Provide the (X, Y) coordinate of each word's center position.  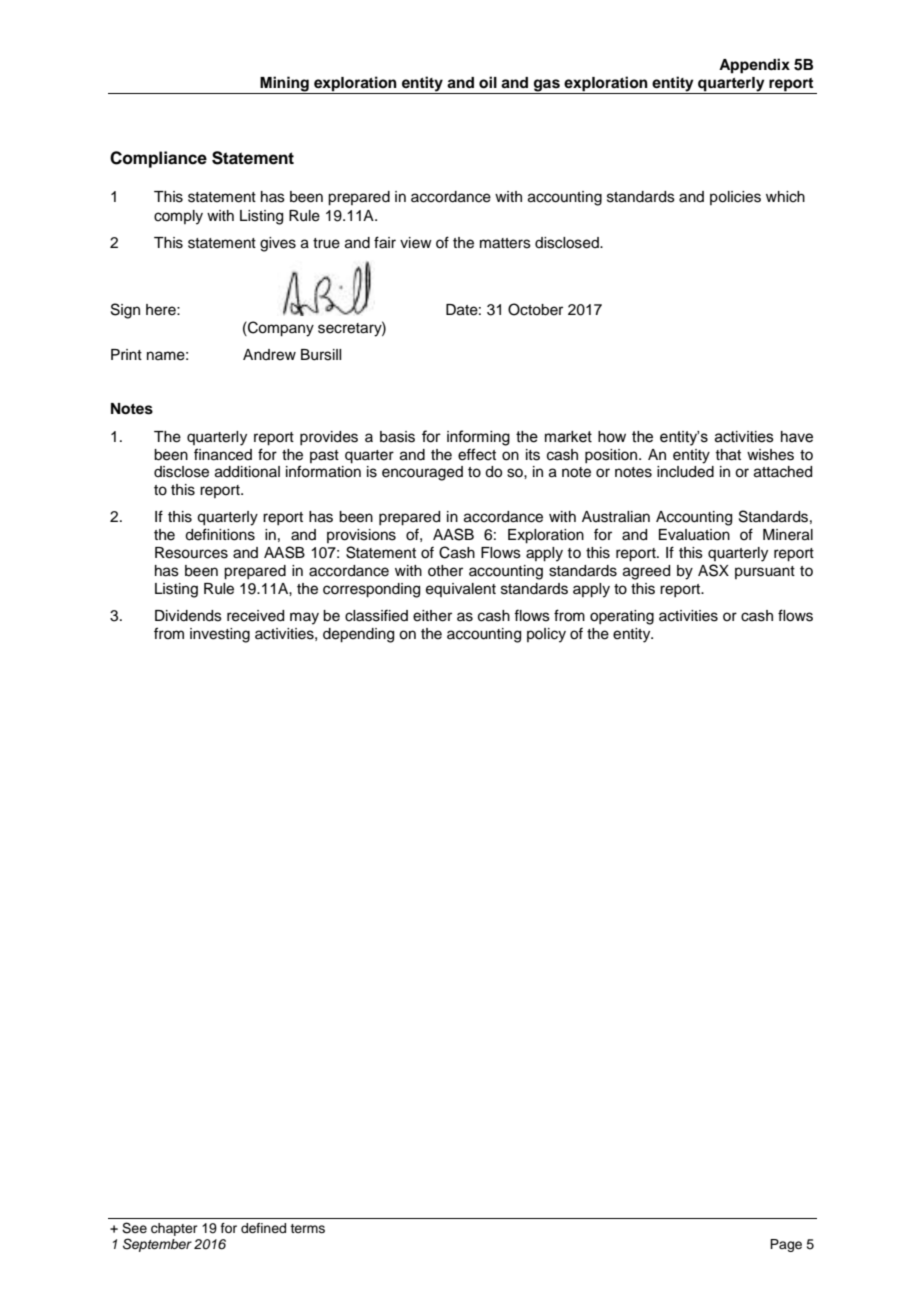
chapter (174, 1229)
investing (220, 635)
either (432, 616)
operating (622, 617)
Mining (284, 85)
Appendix (754, 66)
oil (488, 82)
